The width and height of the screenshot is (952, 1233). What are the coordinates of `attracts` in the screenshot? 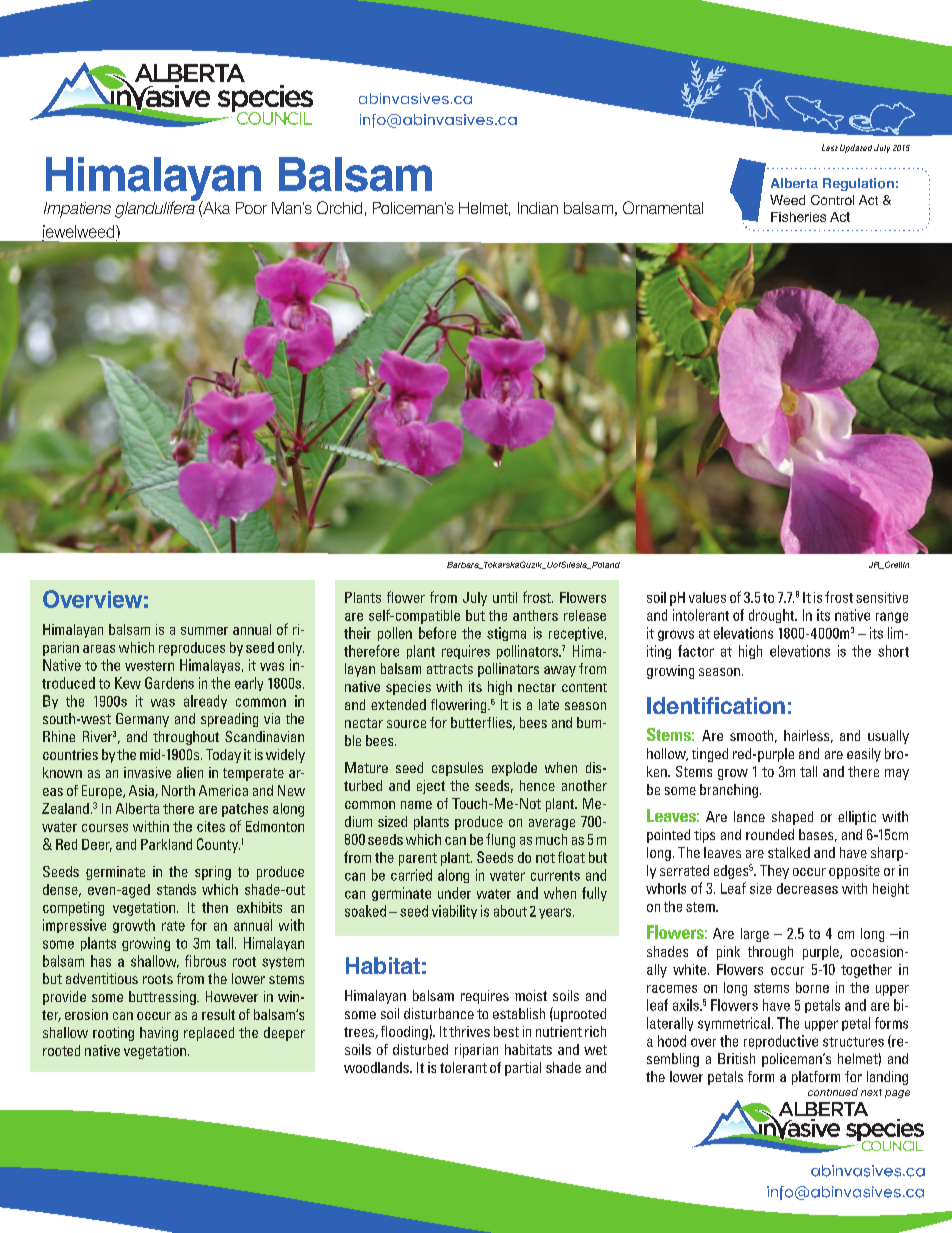 It's located at (450, 669).
